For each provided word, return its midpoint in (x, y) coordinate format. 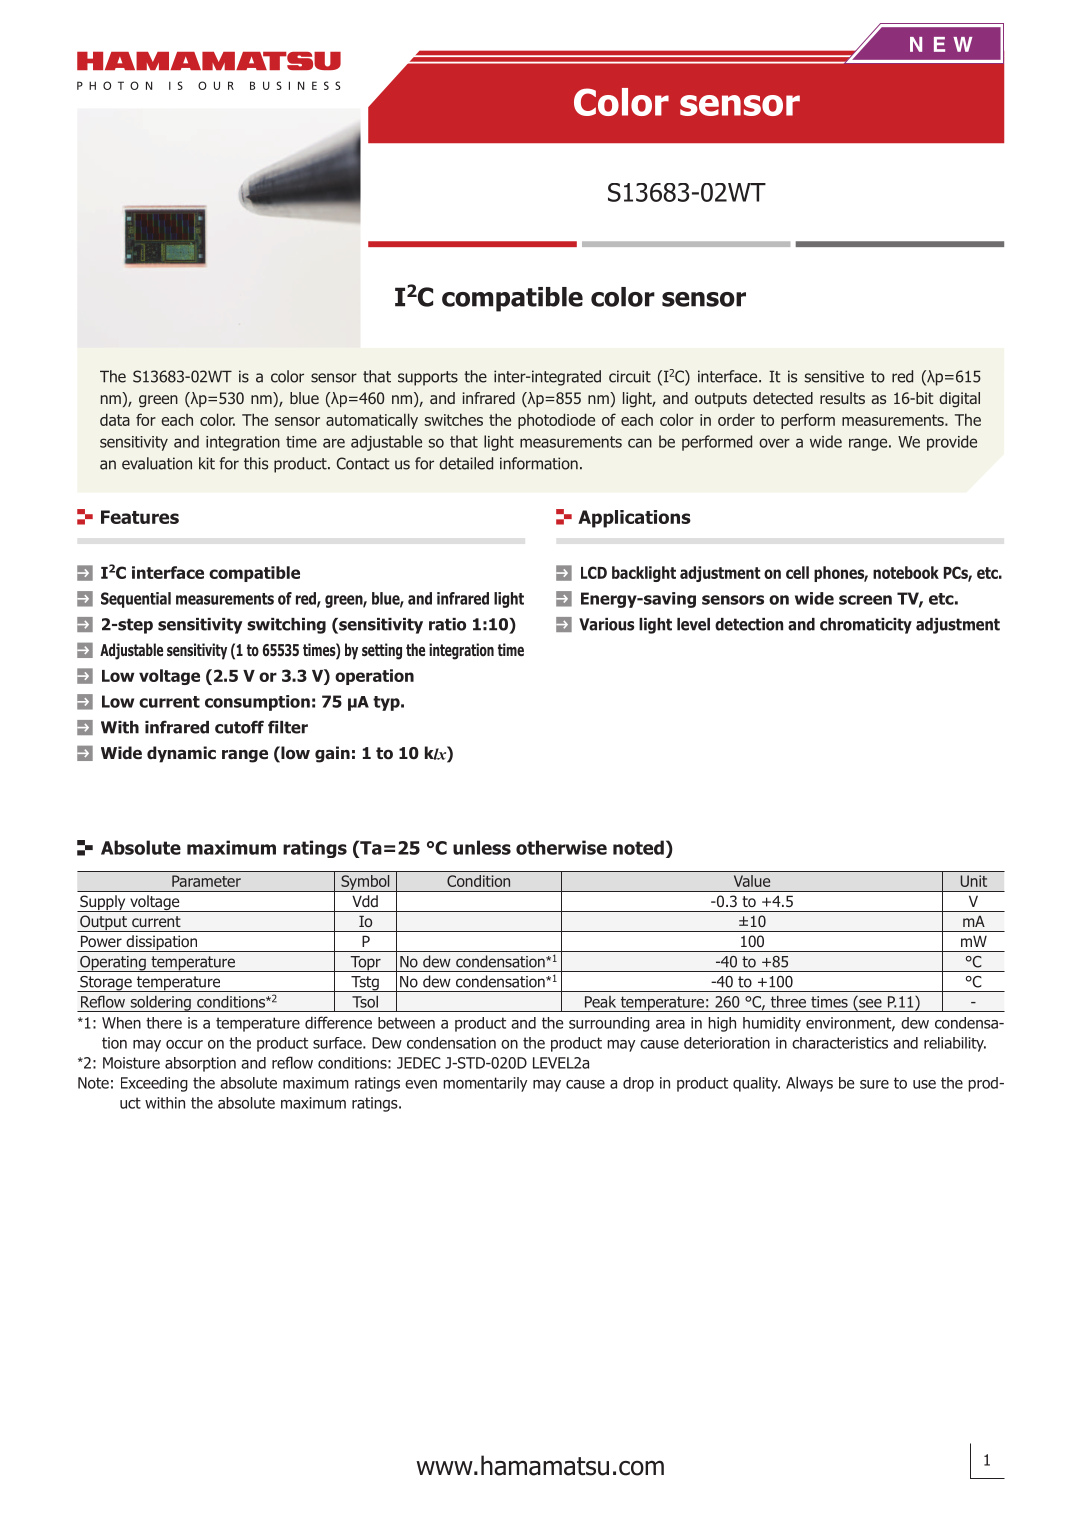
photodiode (556, 421)
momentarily (485, 1084)
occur (184, 1044)
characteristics (840, 1043)
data (115, 419)
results (842, 398)
